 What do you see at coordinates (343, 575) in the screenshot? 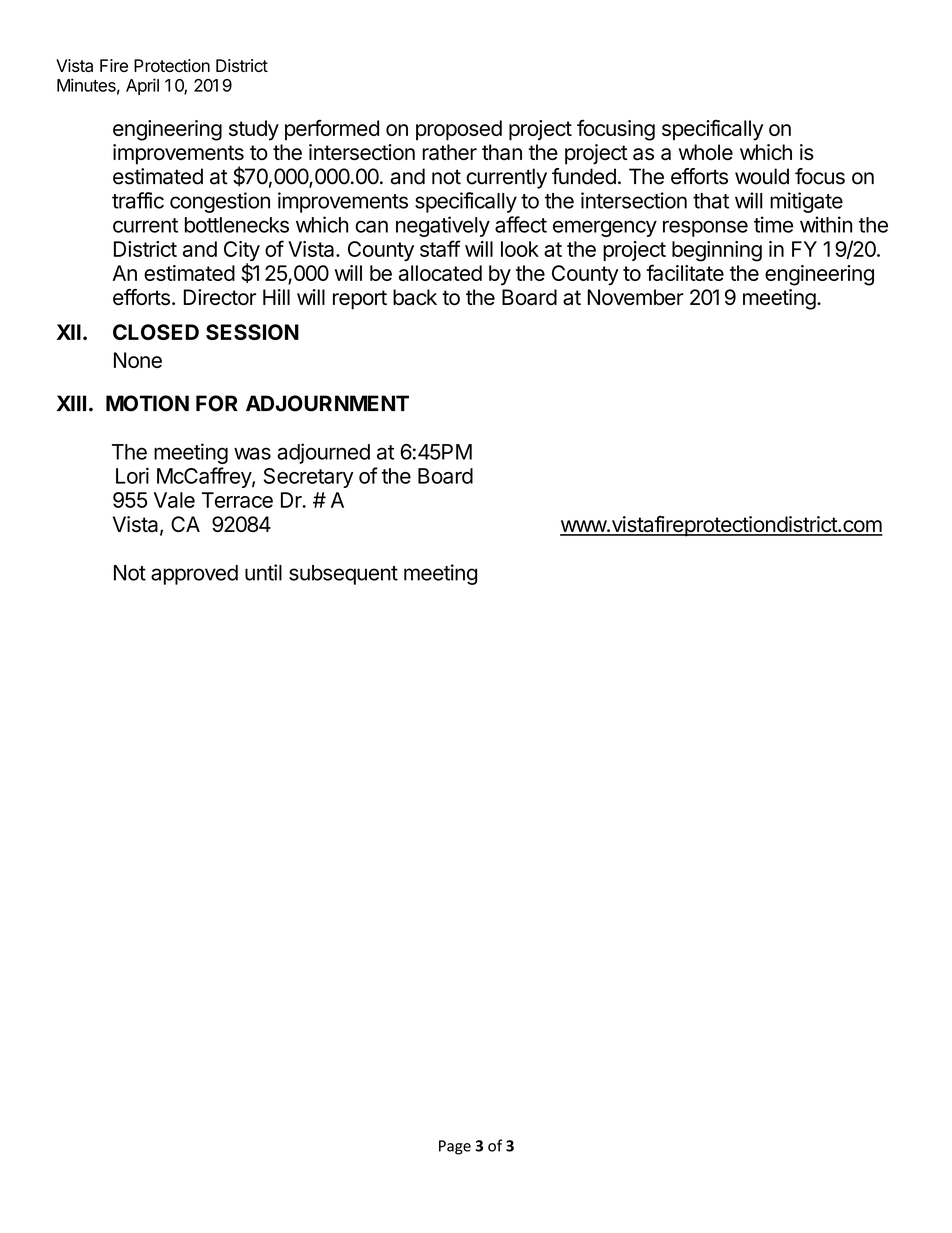
I see `subsequent` at bounding box center [343, 575].
